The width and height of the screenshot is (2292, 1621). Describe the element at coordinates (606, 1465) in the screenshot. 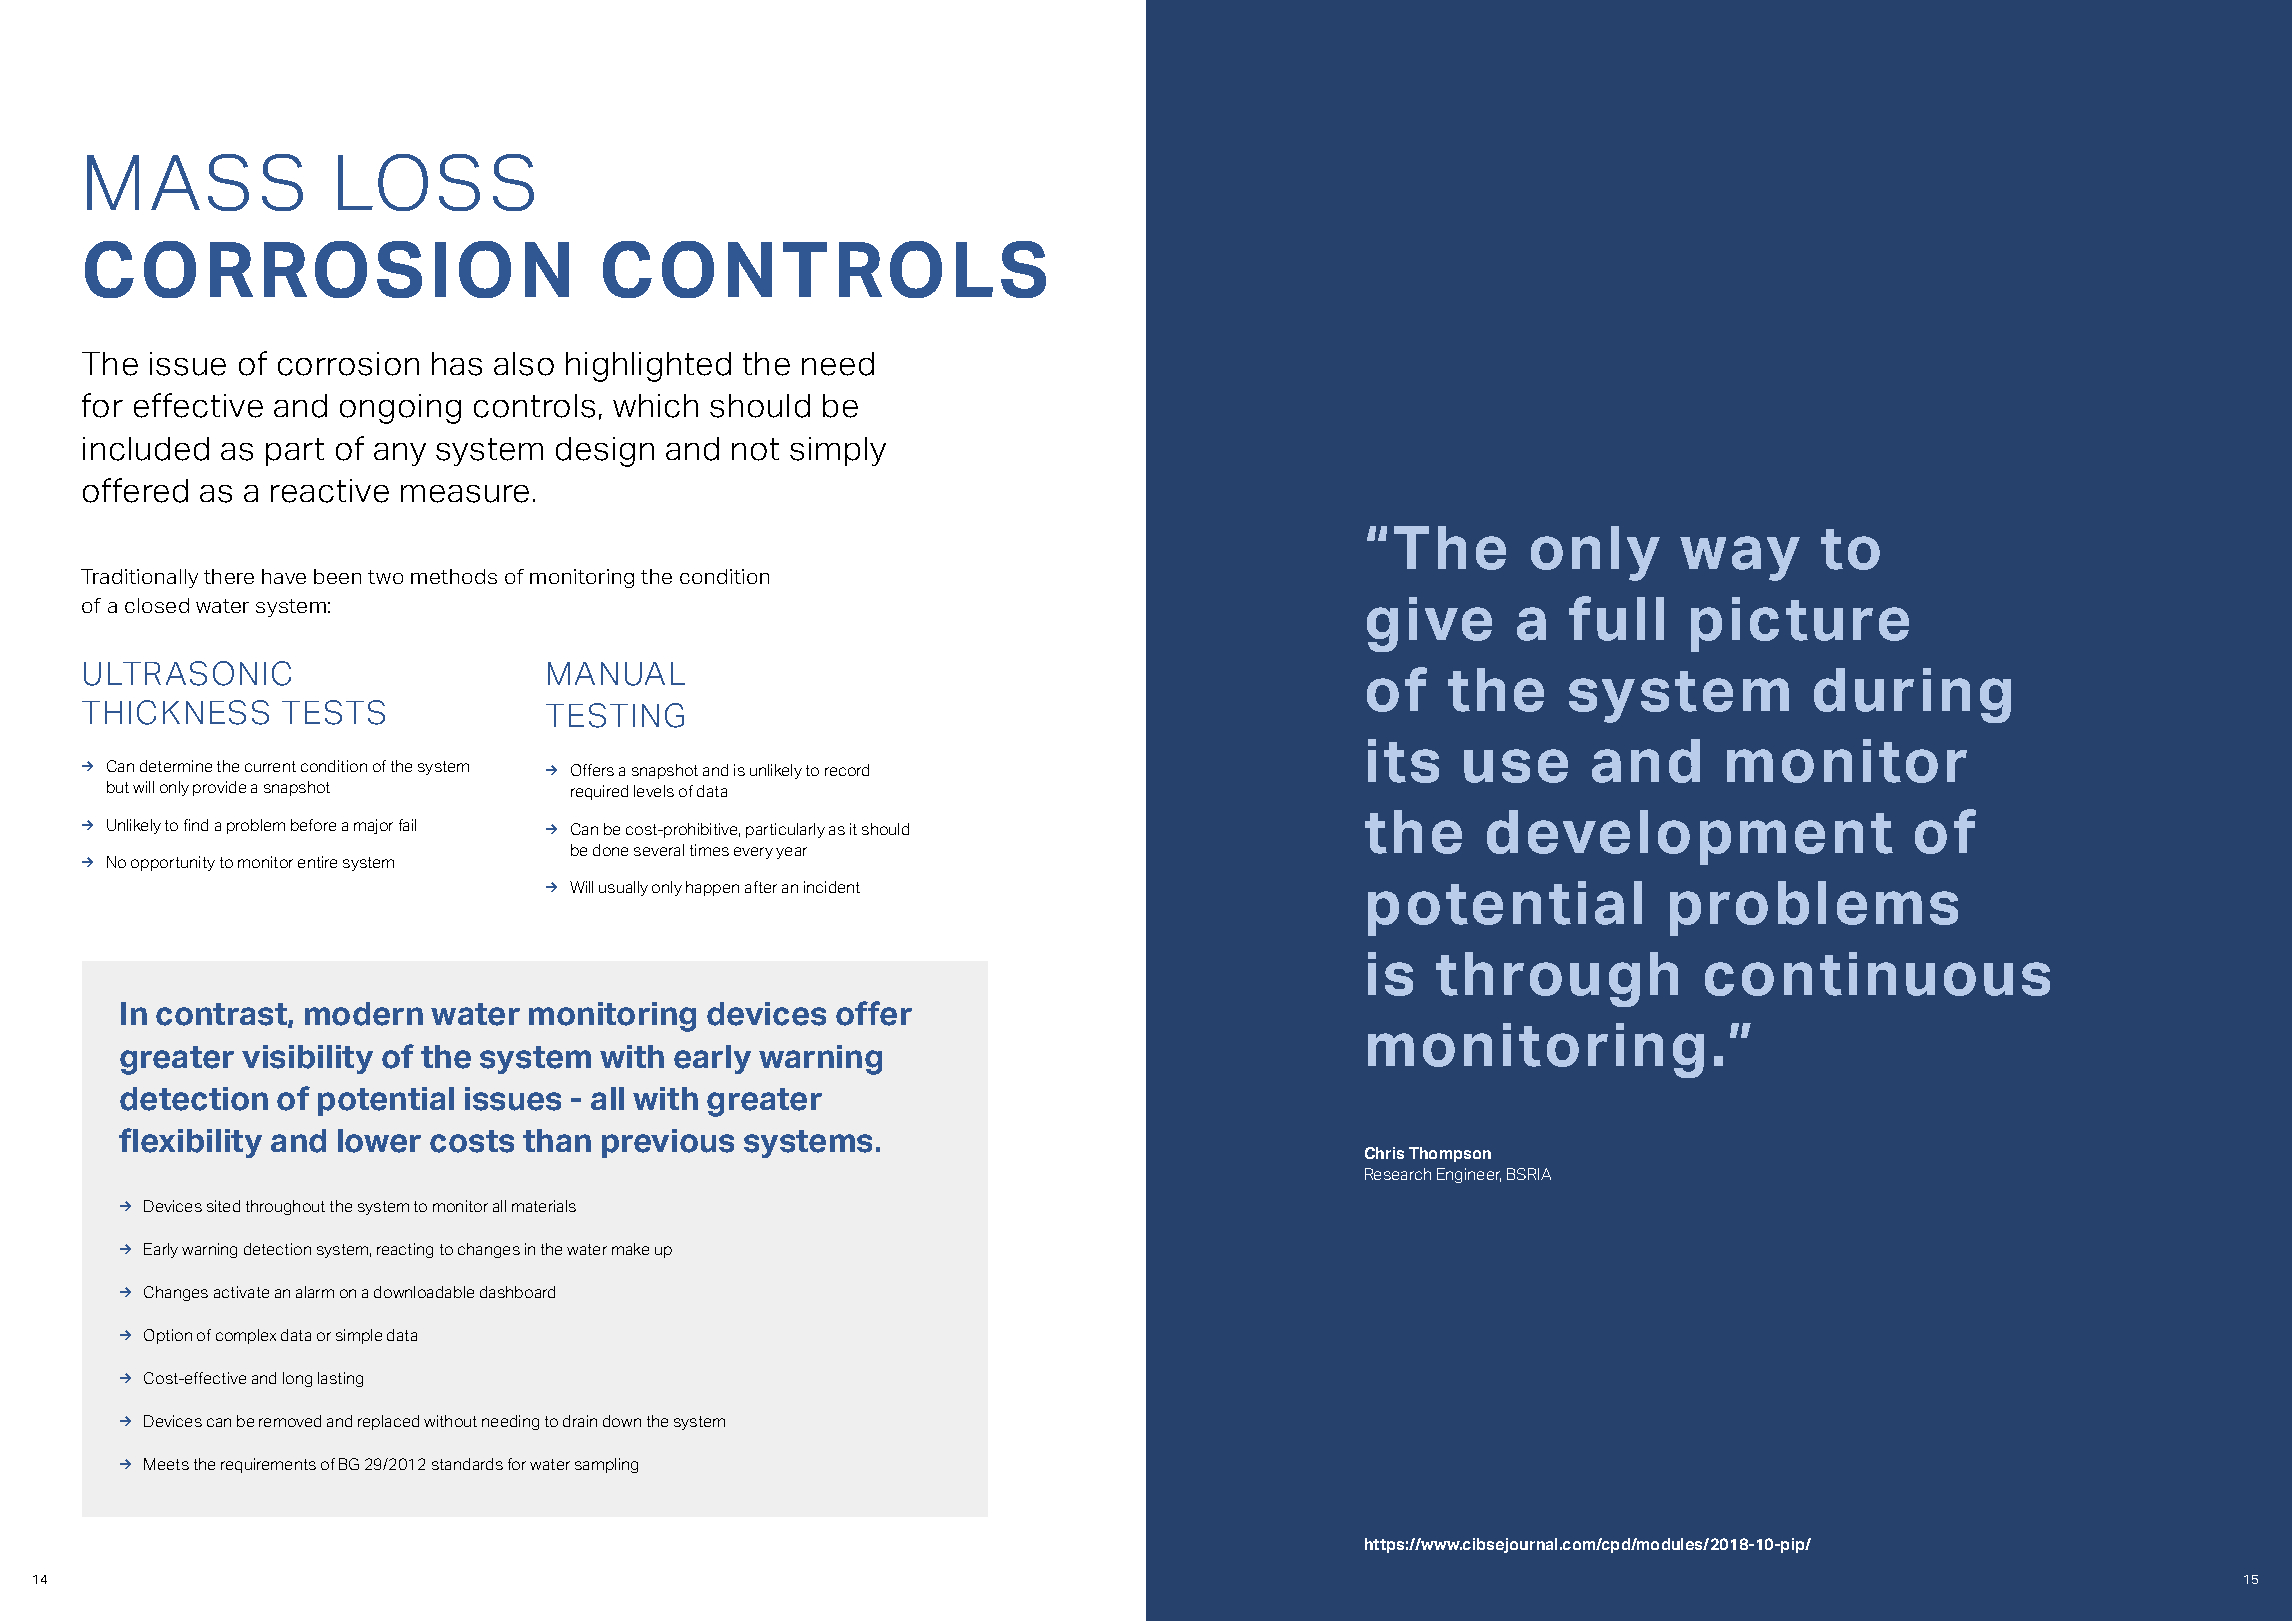

I see `sampling` at that location.
